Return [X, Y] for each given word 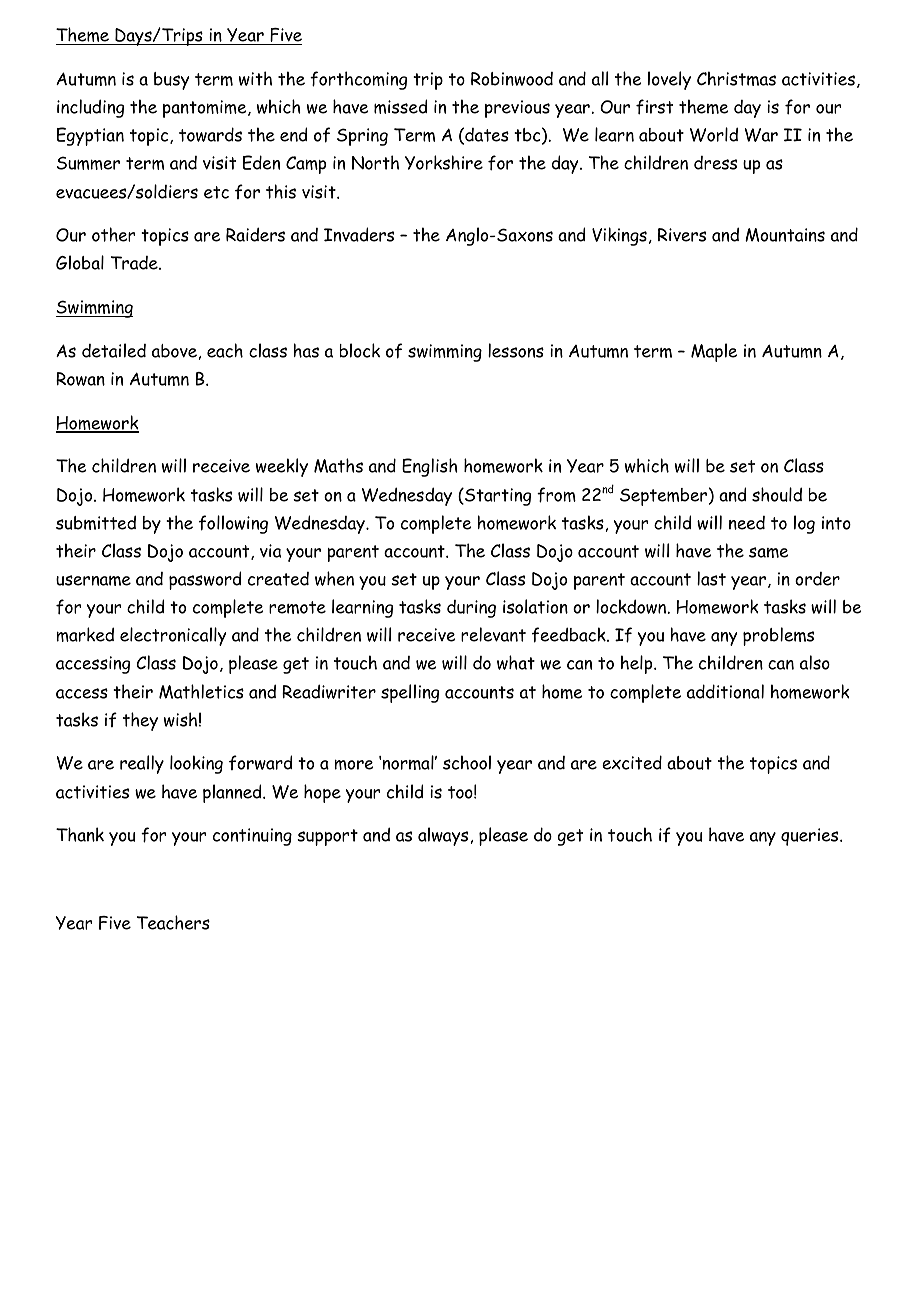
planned [233, 793]
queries [811, 837]
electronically [173, 636]
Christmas [736, 78]
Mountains [785, 235]
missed [400, 106]
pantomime [206, 109]
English [430, 467]
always [443, 836]
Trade [135, 263]
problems [778, 636]
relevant [493, 634]
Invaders [359, 234]
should [777, 494]
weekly [282, 467]
